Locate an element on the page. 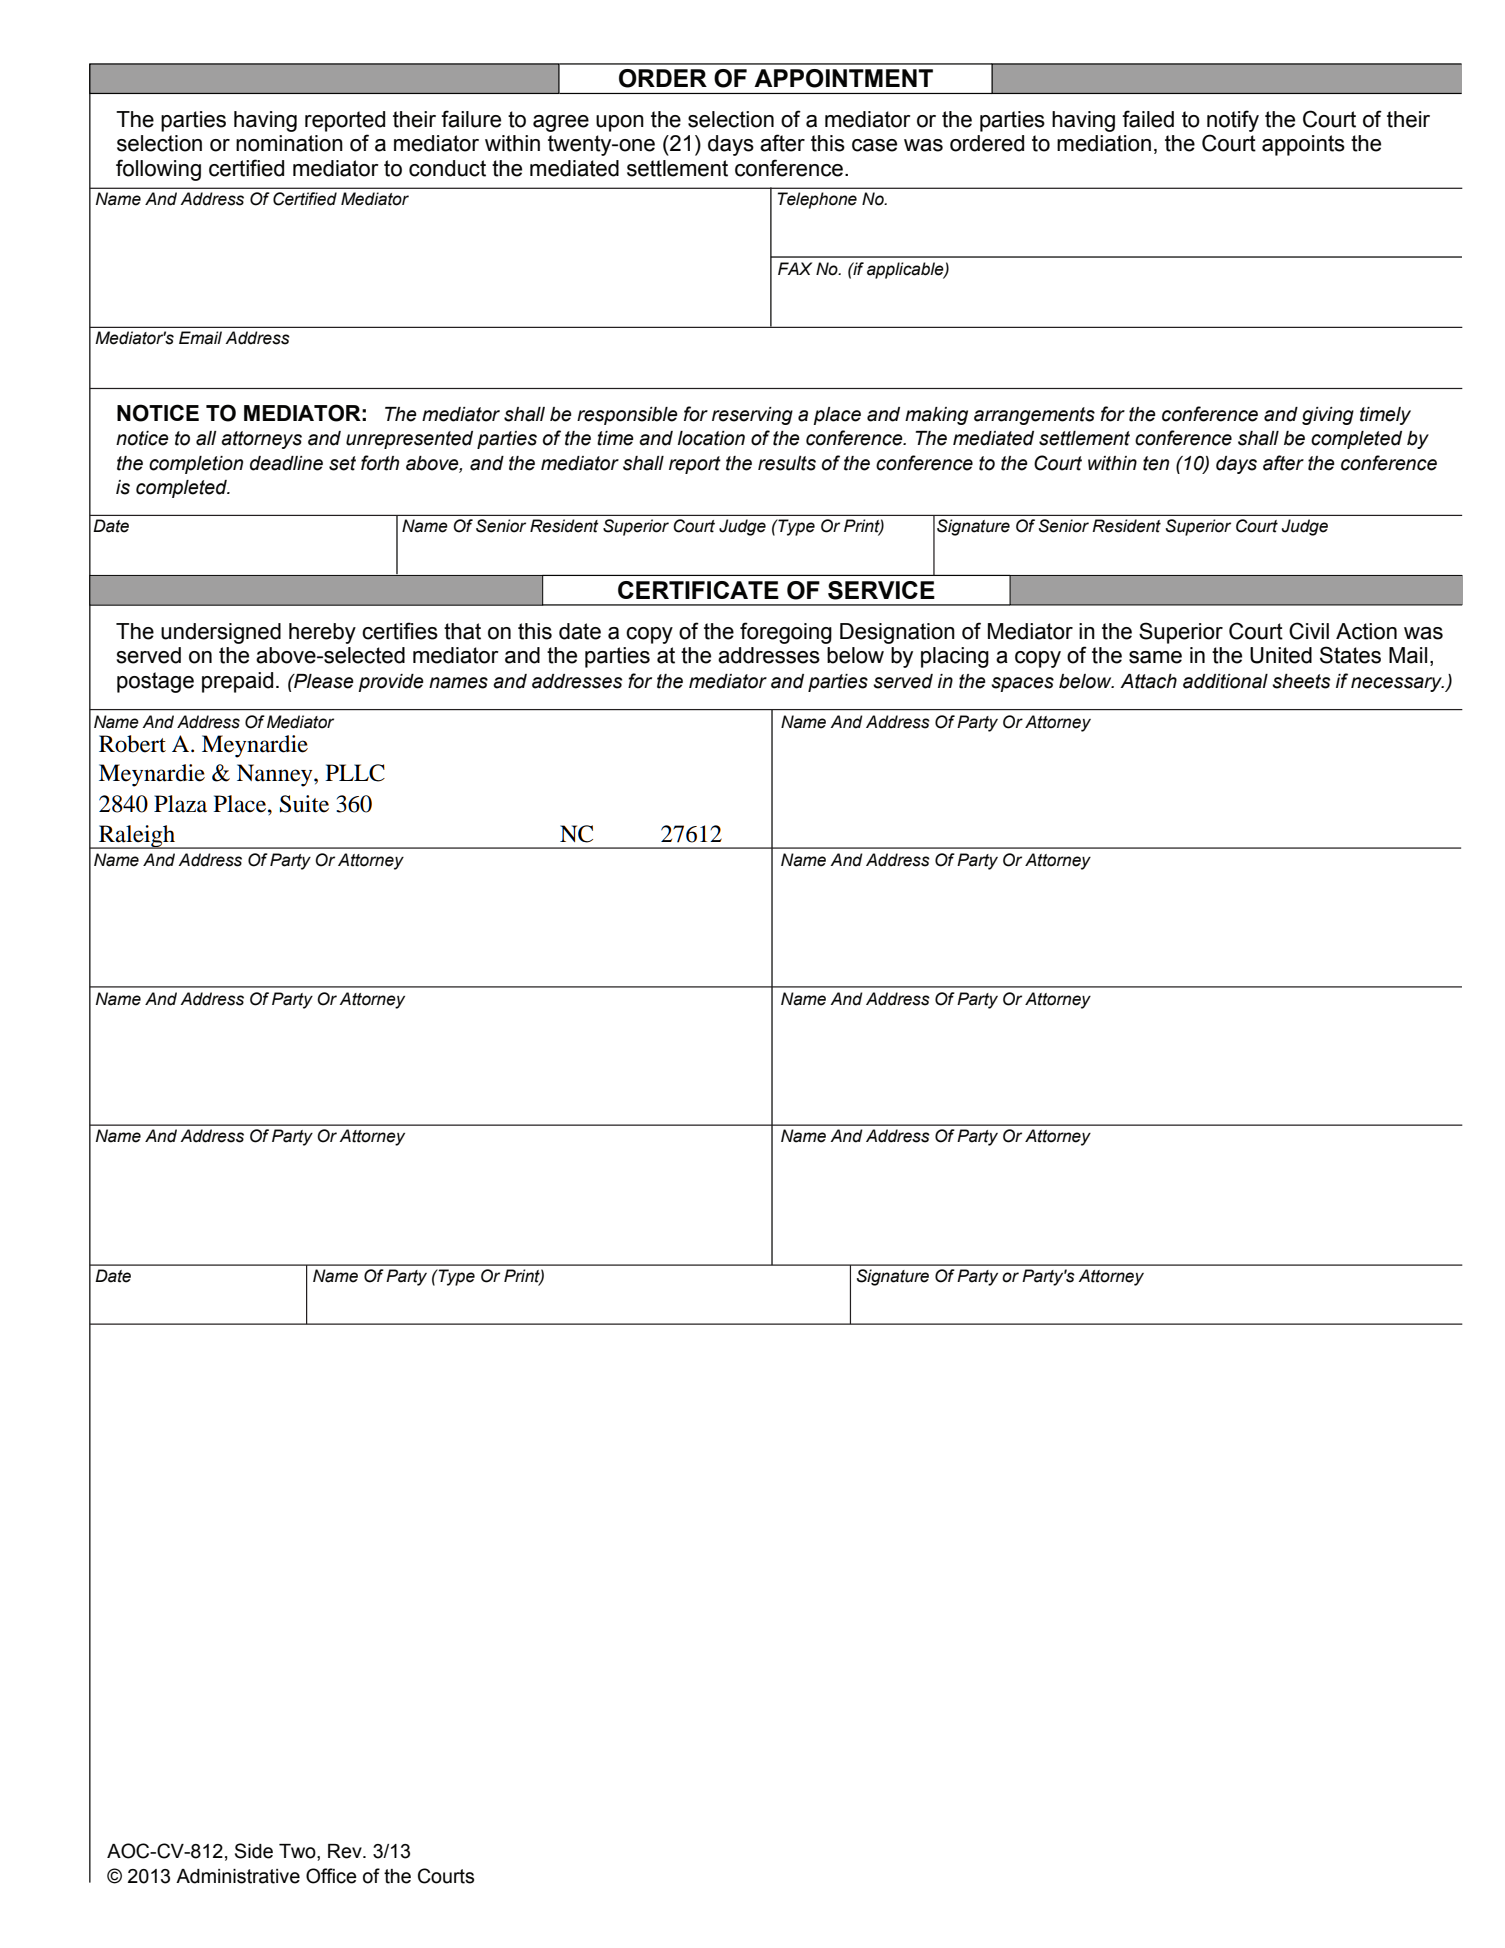 Image resolution: width=1505 pixels, height=1948 pixels. CERTIFICATE is located at coordinates (698, 590).
